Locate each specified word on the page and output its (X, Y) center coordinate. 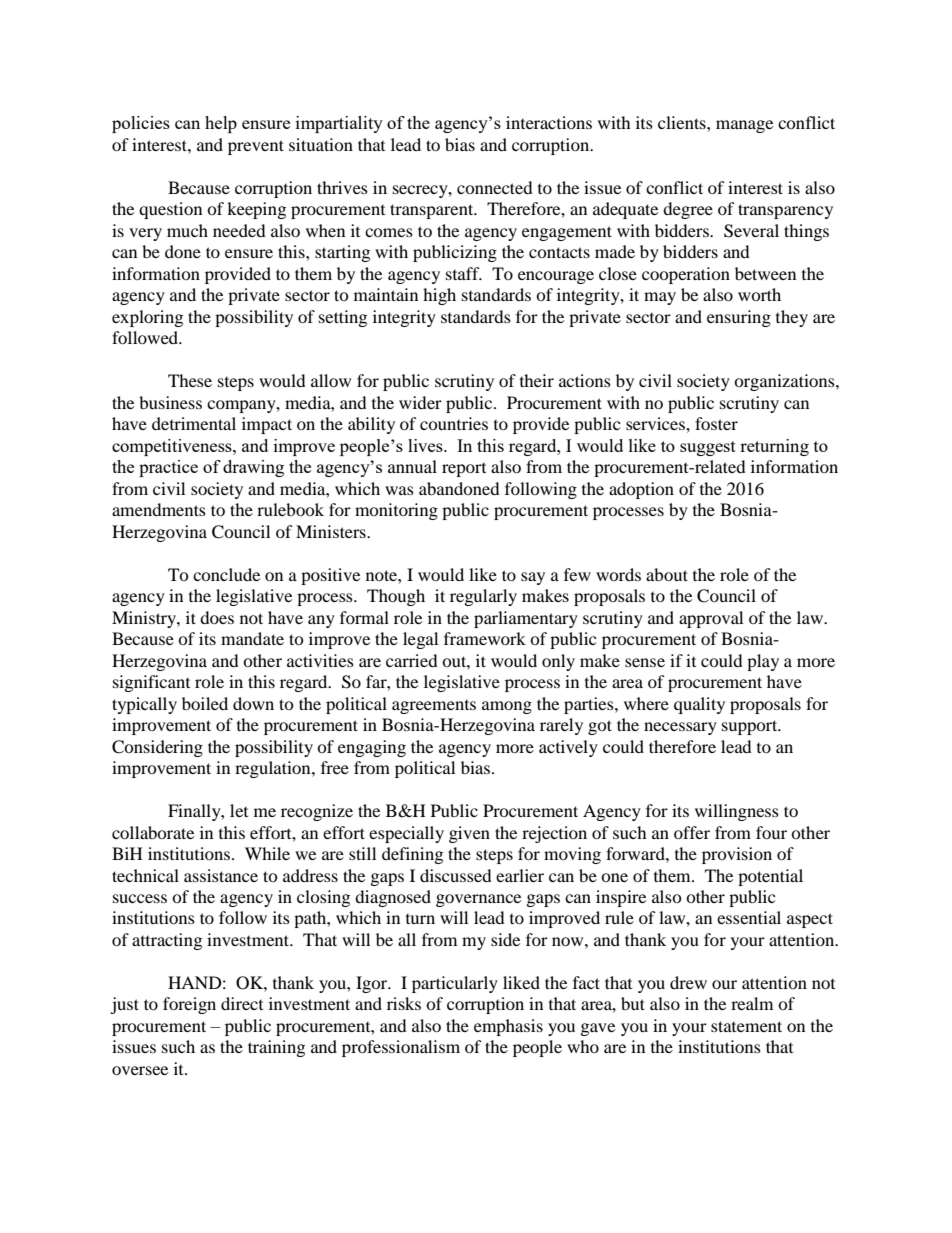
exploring (147, 318)
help (221, 124)
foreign (189, 1005)
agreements (434, 707)
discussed (456, 875)
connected (495, 187)
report (464, 470)
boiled (205, 703)
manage (744, 126)
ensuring (739, 318)
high (439, 296)
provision (737, 855)
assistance (221, 875)
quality (699, 705)
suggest (708, 448)
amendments (159, 509)
